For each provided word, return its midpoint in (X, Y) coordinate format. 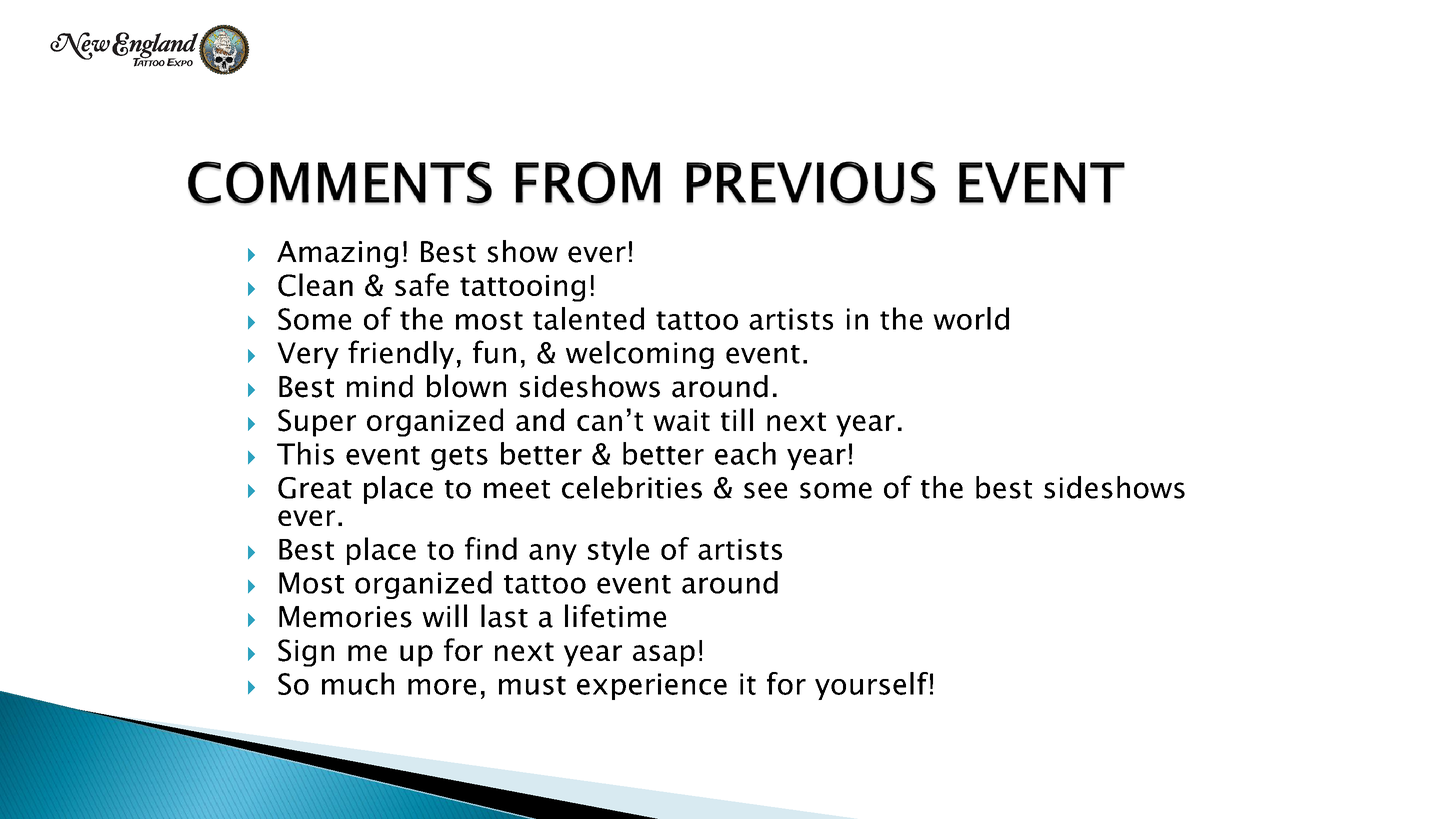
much (358, 683)
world (971, 318)
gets (459, 458)
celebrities (632, 487)
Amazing (337, 254)
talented (588, 318)
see (765, 490)
